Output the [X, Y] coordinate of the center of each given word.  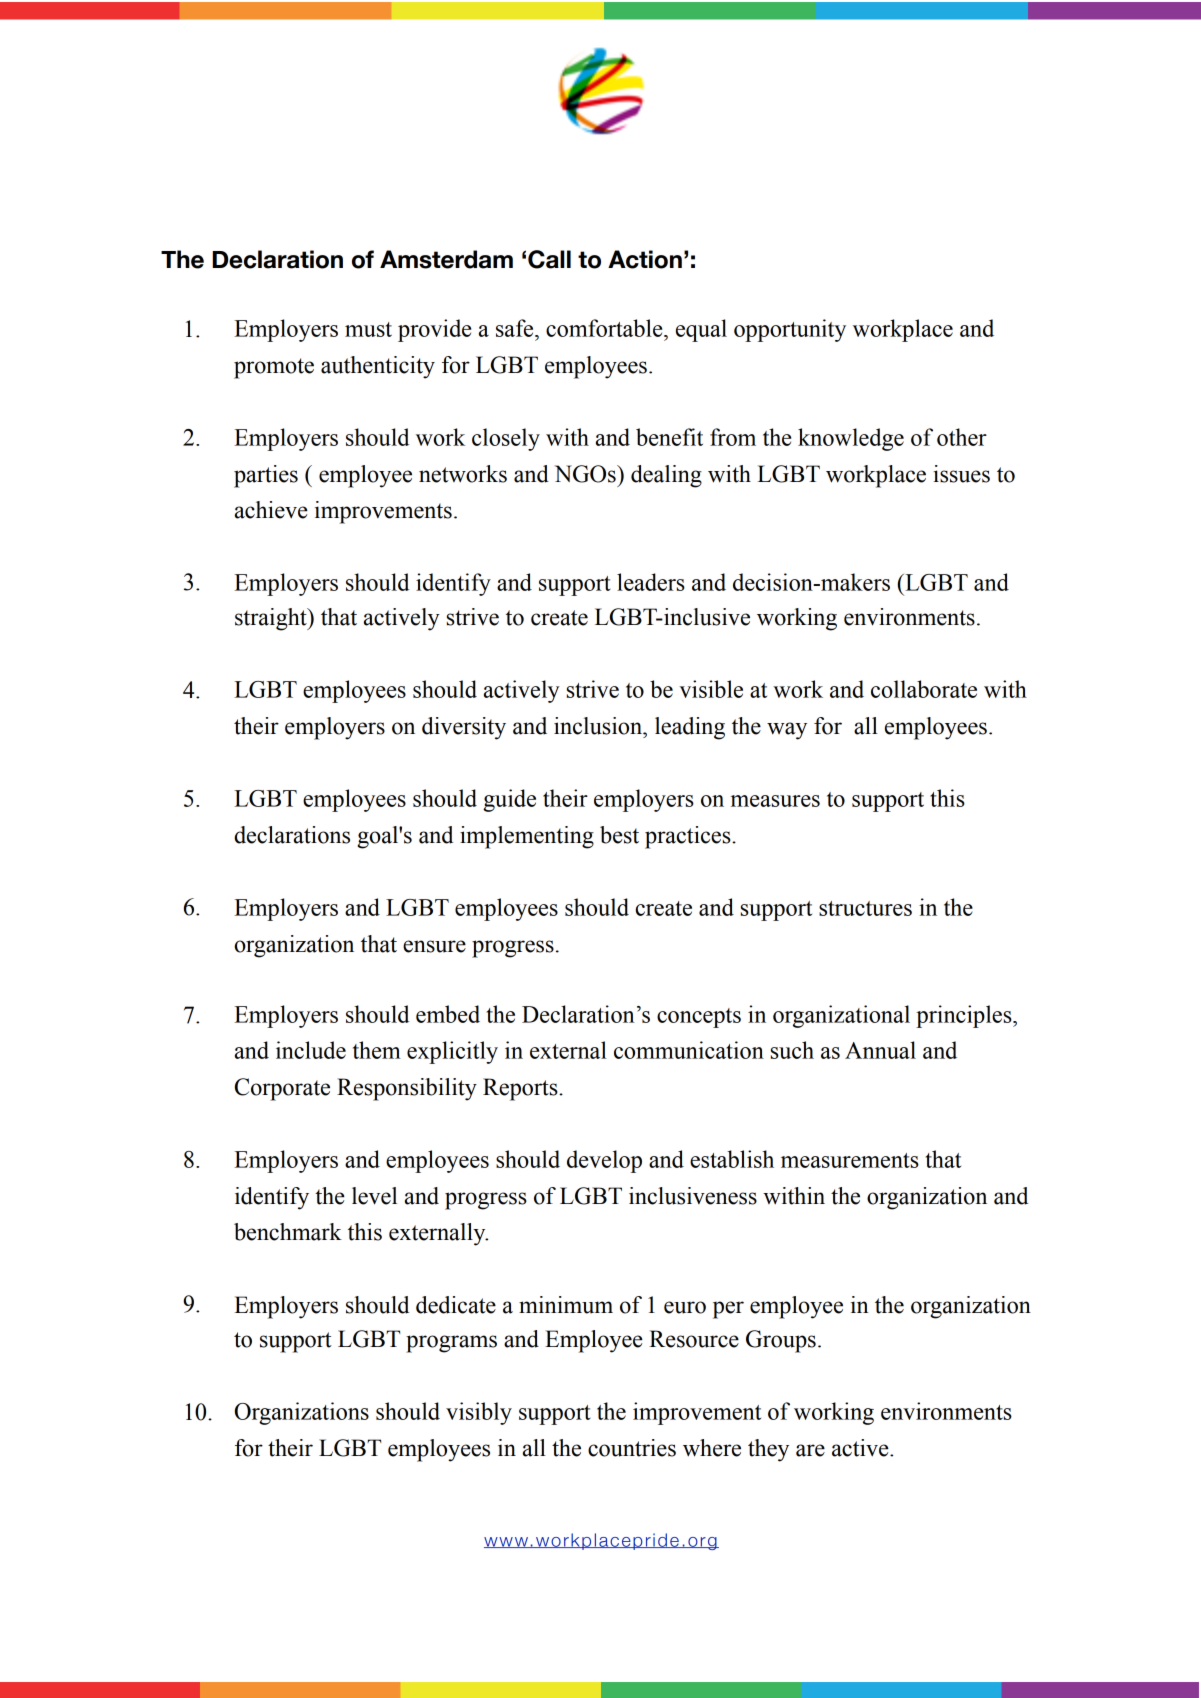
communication [689, 1050]
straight [272, 619]
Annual [880, 1050]
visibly [479, 1413]
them [377, 1050]
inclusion [599, 726]
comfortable [605, 328]
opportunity [790, 330]
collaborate [924, 689]
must [368, 329]
